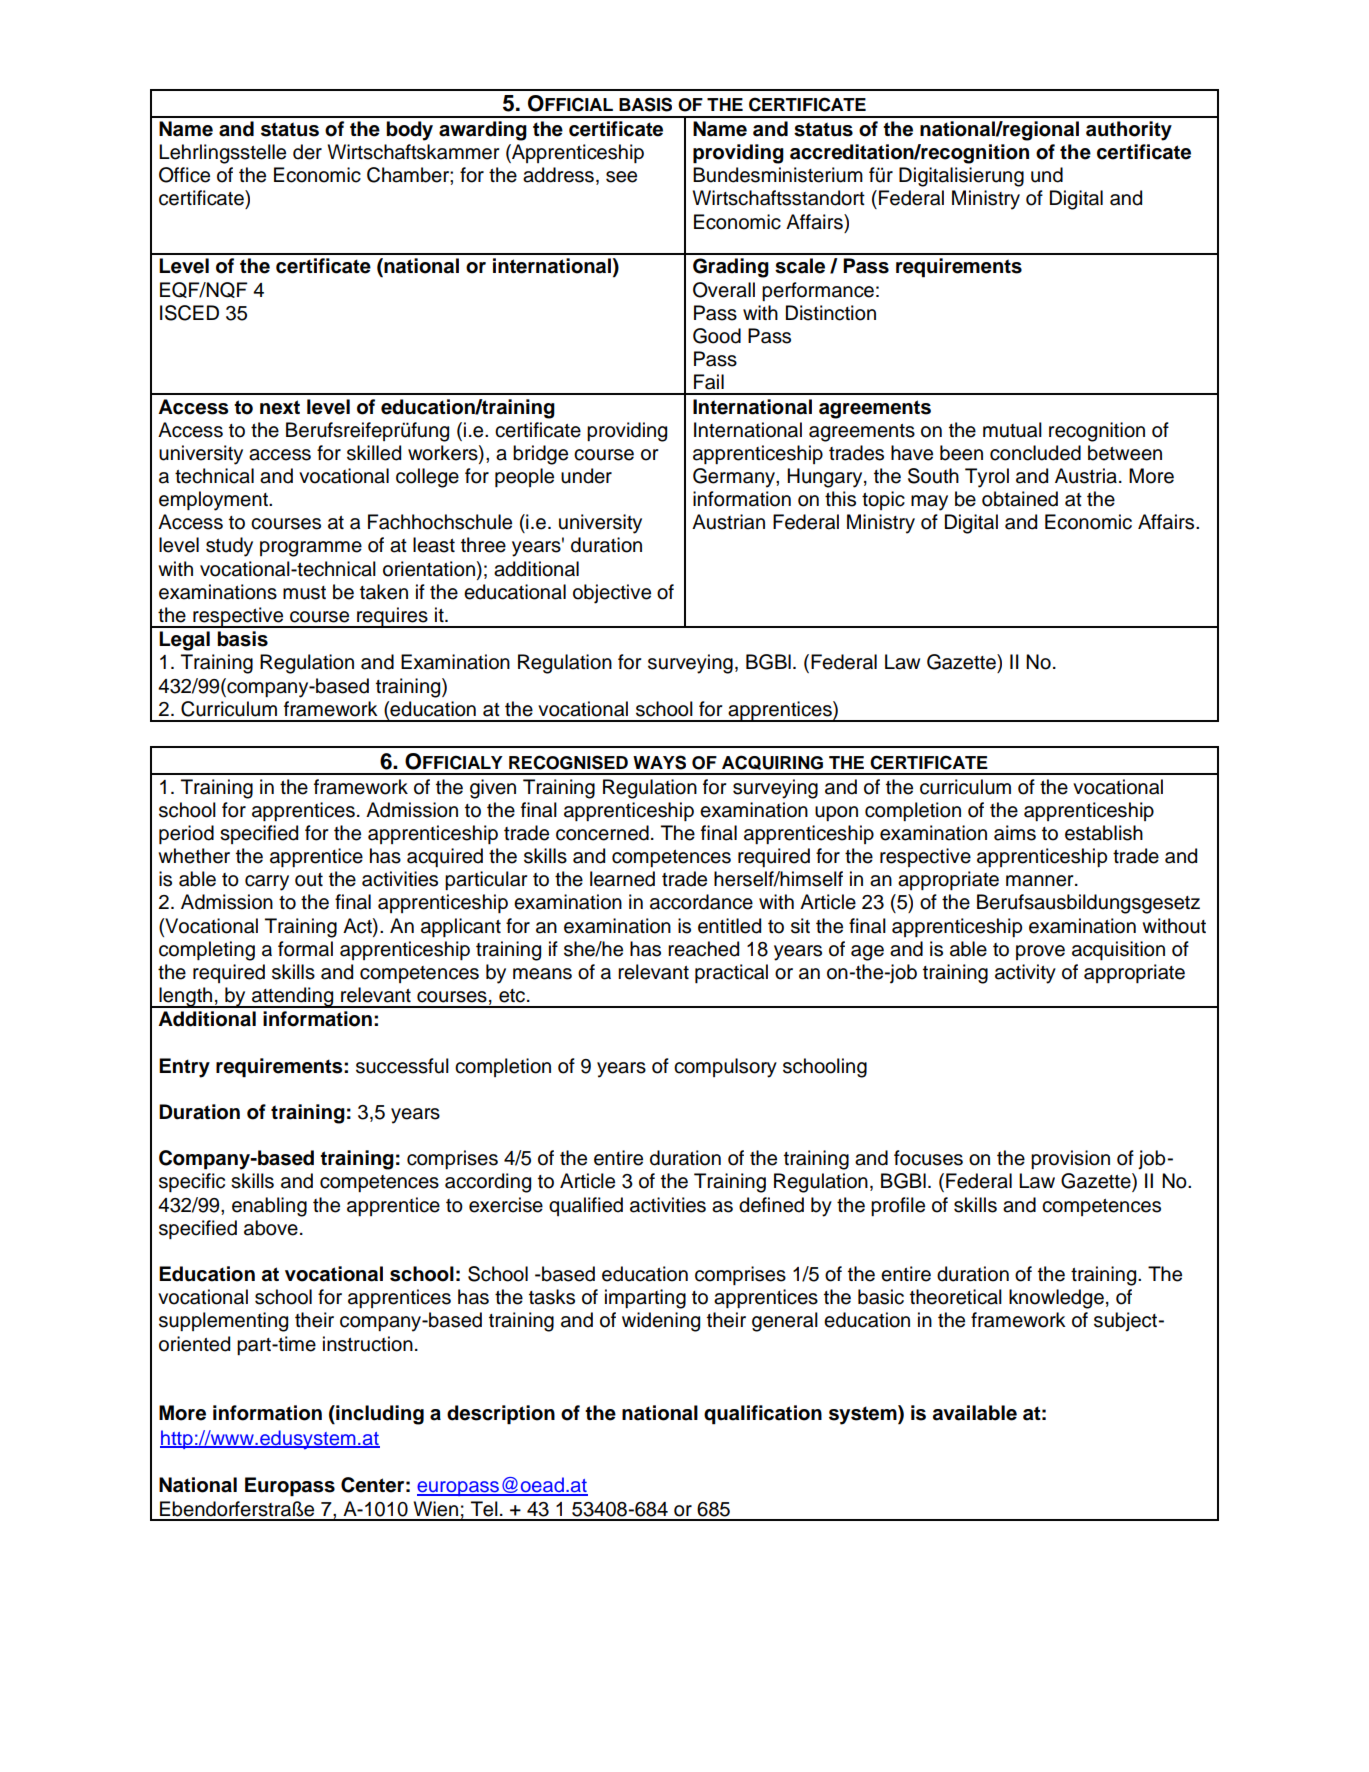  I want to click on Office, so click(184, 175).
